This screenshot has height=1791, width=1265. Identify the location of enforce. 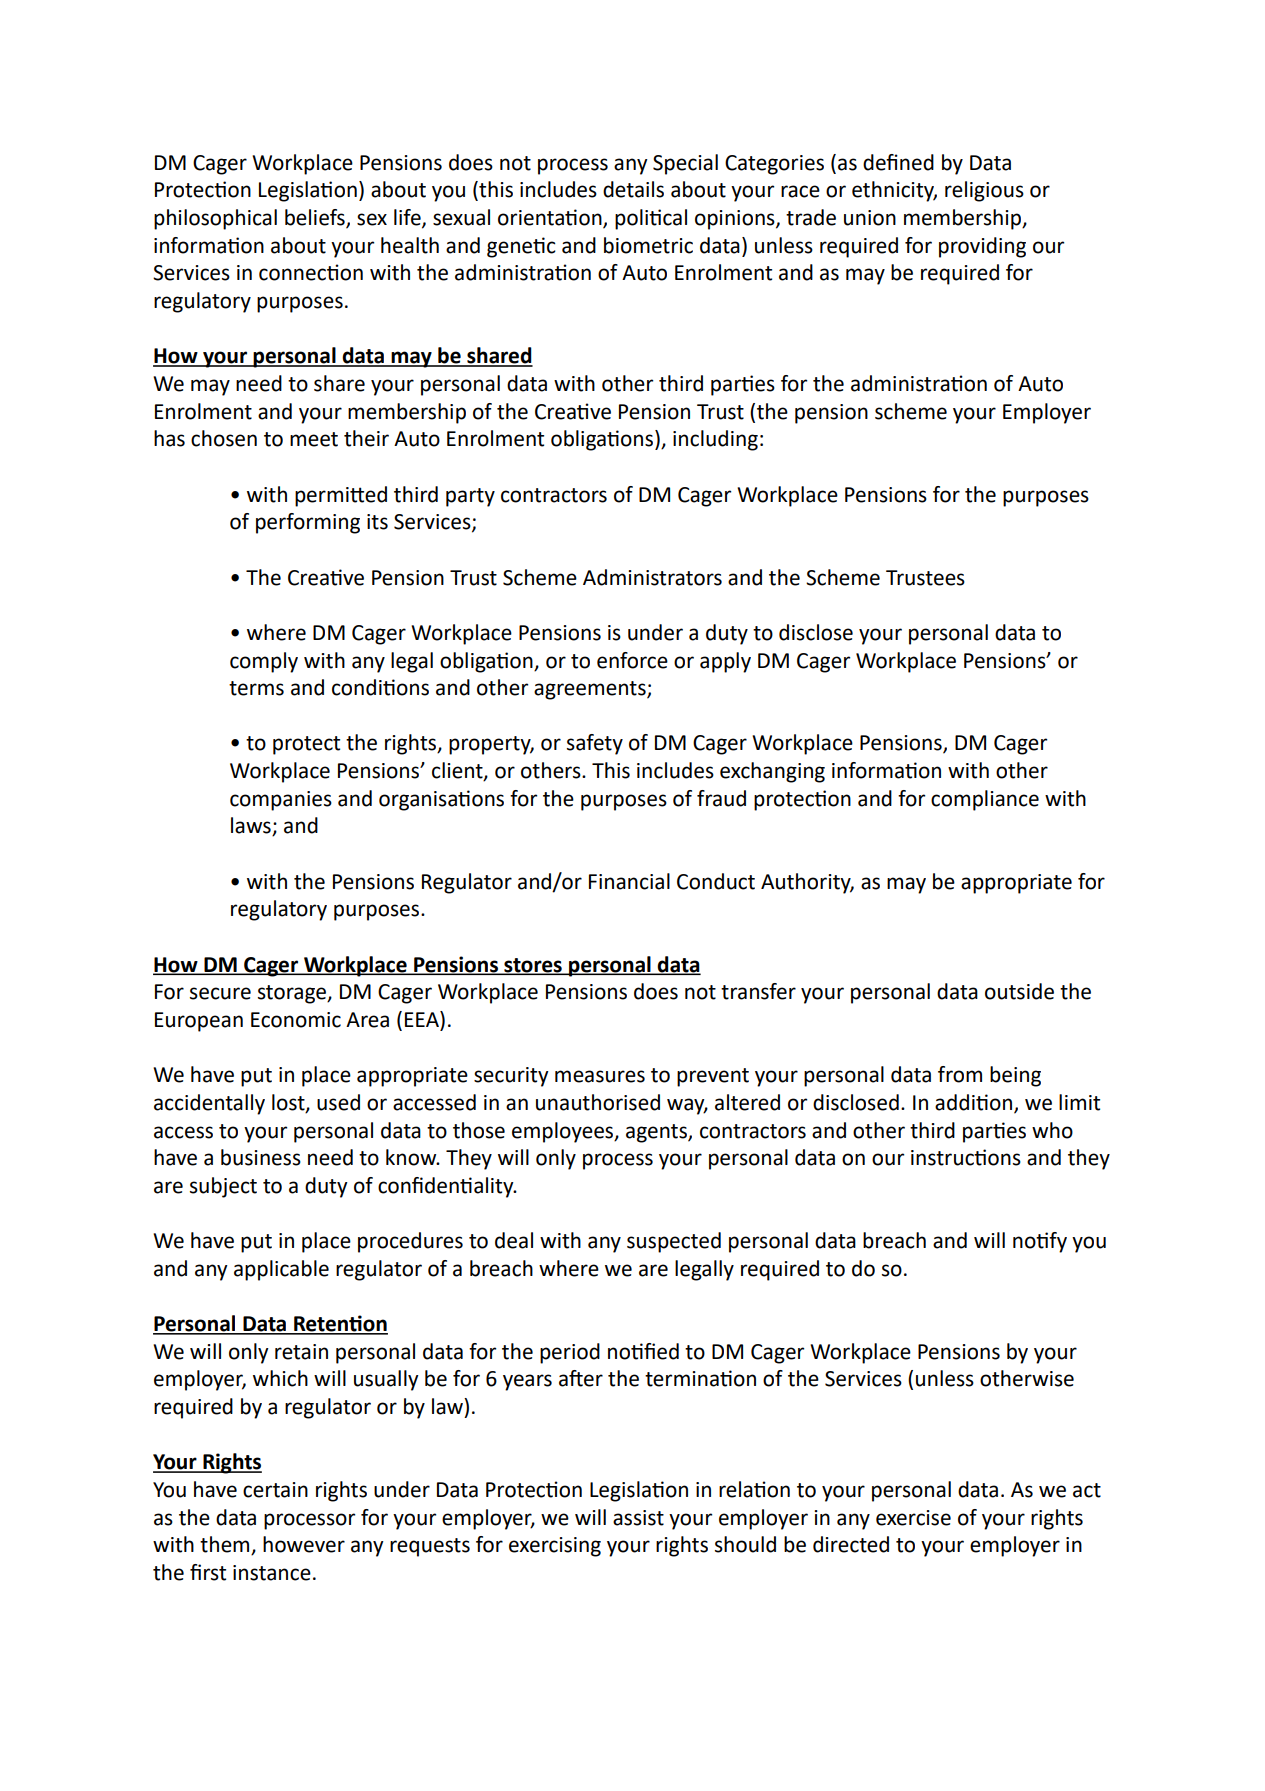
(632, 660).
